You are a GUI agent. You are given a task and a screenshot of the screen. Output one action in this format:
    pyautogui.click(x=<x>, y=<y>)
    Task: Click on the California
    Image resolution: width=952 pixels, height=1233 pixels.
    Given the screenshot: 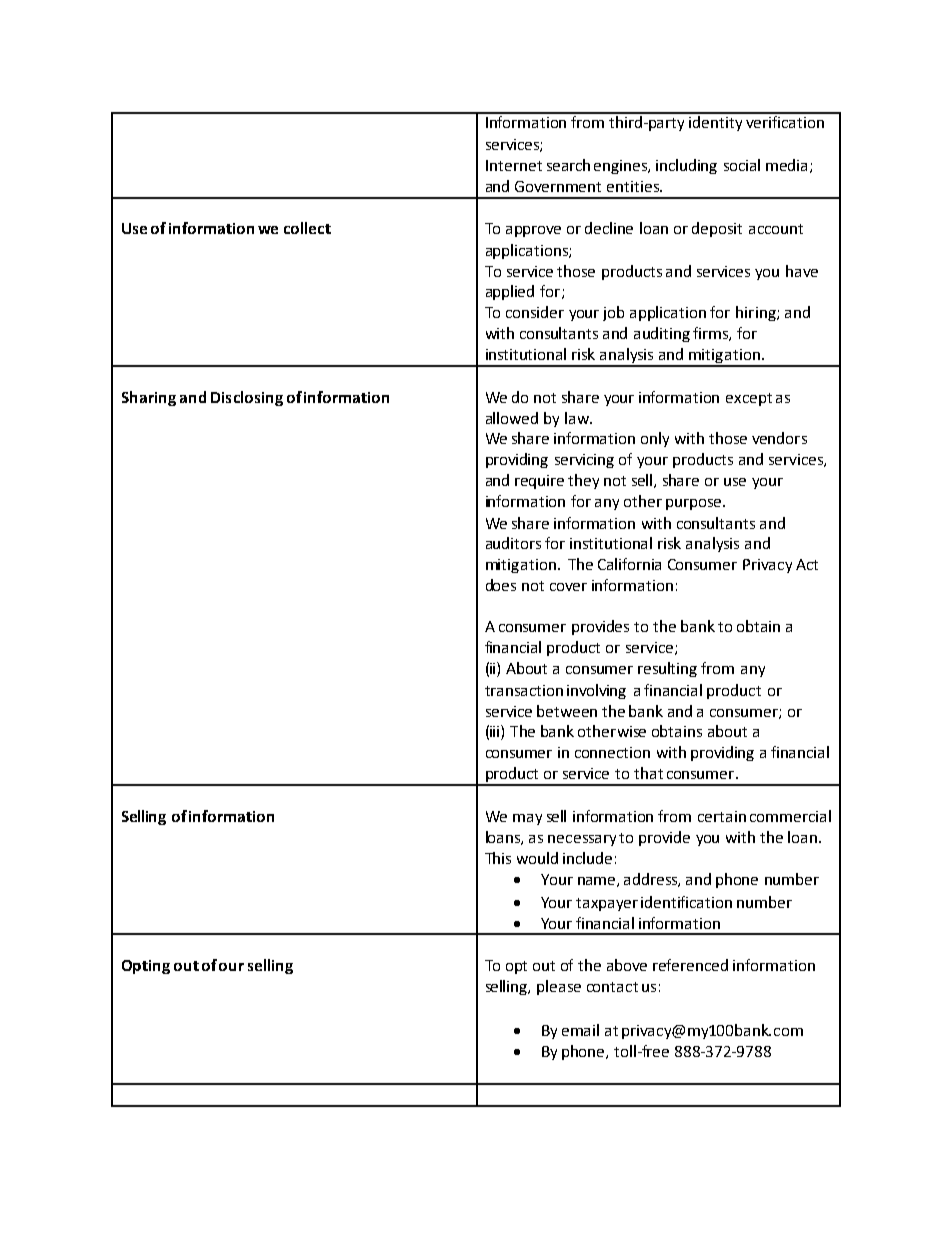 What is the action you would take?
    pyautogui.click(x=629, y=564)
